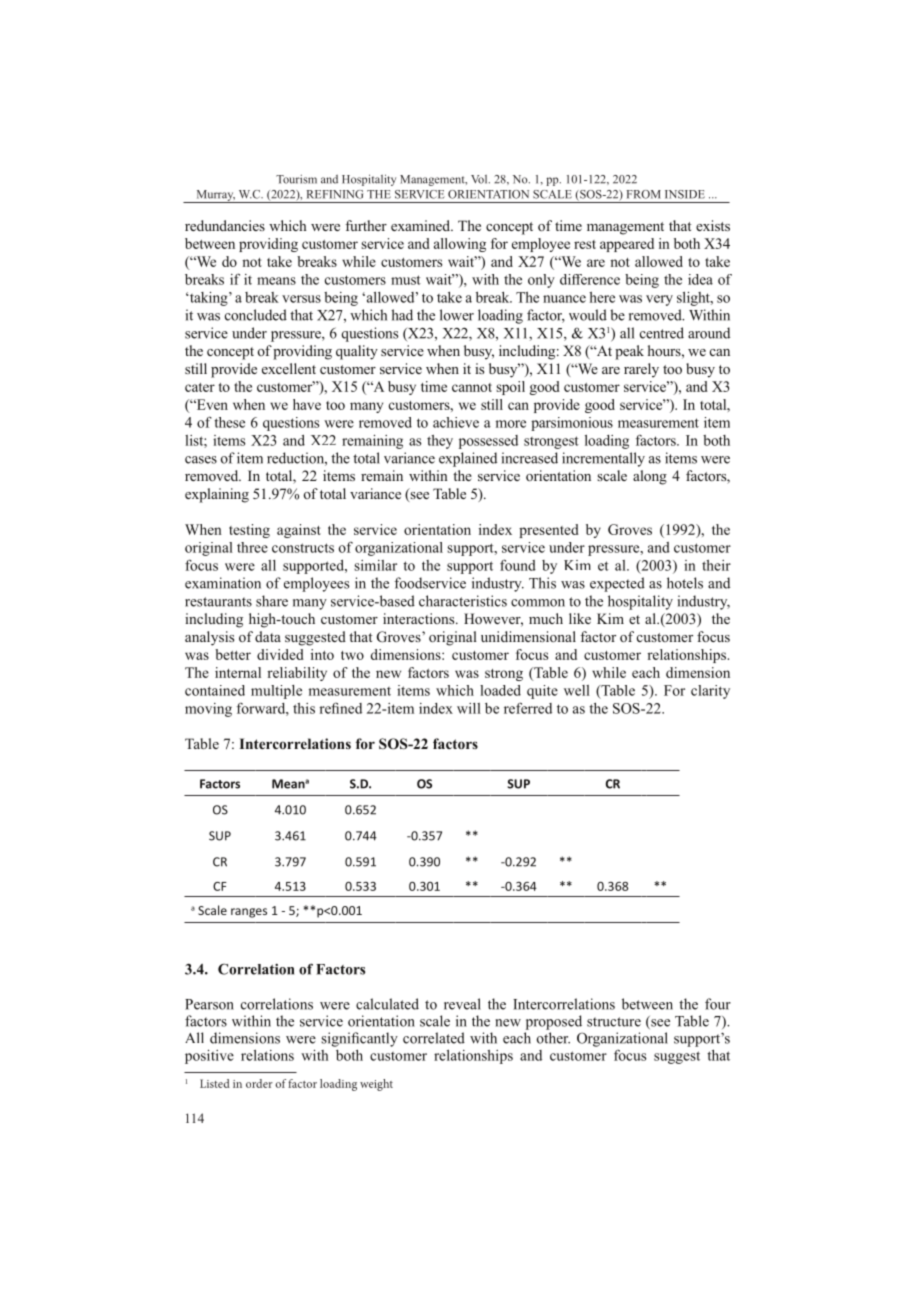 Image resolution: width=924 pixels, height=1308 pixels. Describe the element at coordinates (469, 708) in the document. I see `will` at that location.
